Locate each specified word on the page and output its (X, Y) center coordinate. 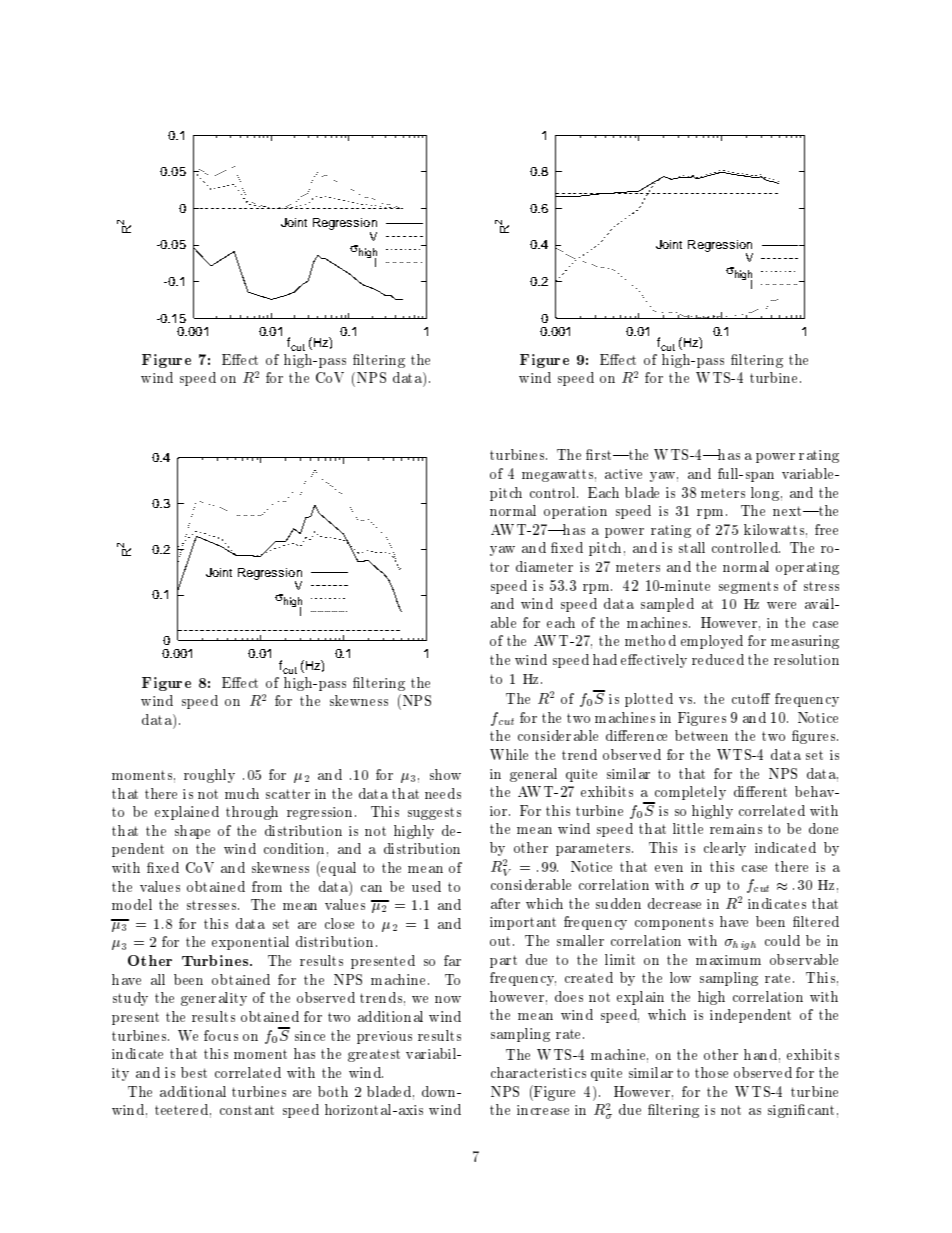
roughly (209, 776)
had (605, 659)
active (623, 474)
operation (575, 512)
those (711, 1072)
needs (443, 793)
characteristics (538, 1072)
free (826, 529)
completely (689, 794)
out (502, 941)
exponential (250, 943)
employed (712, 642)
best (194, 1072)
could (782, 940)
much (242, 793)
